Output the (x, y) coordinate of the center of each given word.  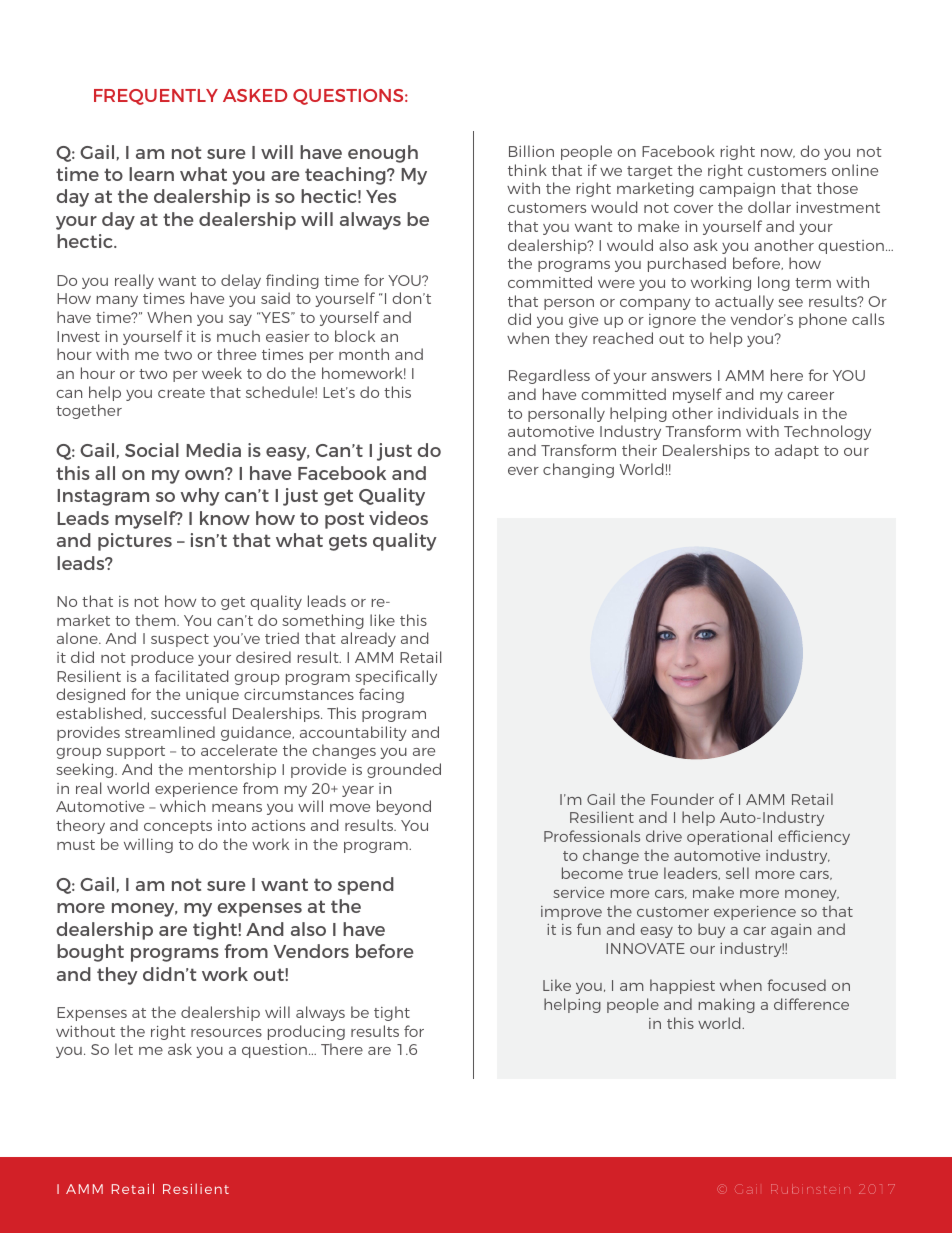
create (181, 393)
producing (306, 1032)
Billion (531, 151)
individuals (758, 413)
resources (226, 1033)
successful (188, 713)
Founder (682, 799)
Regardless (549, 376)
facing (381, 695)
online (855, 170)
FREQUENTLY (156, 97)
